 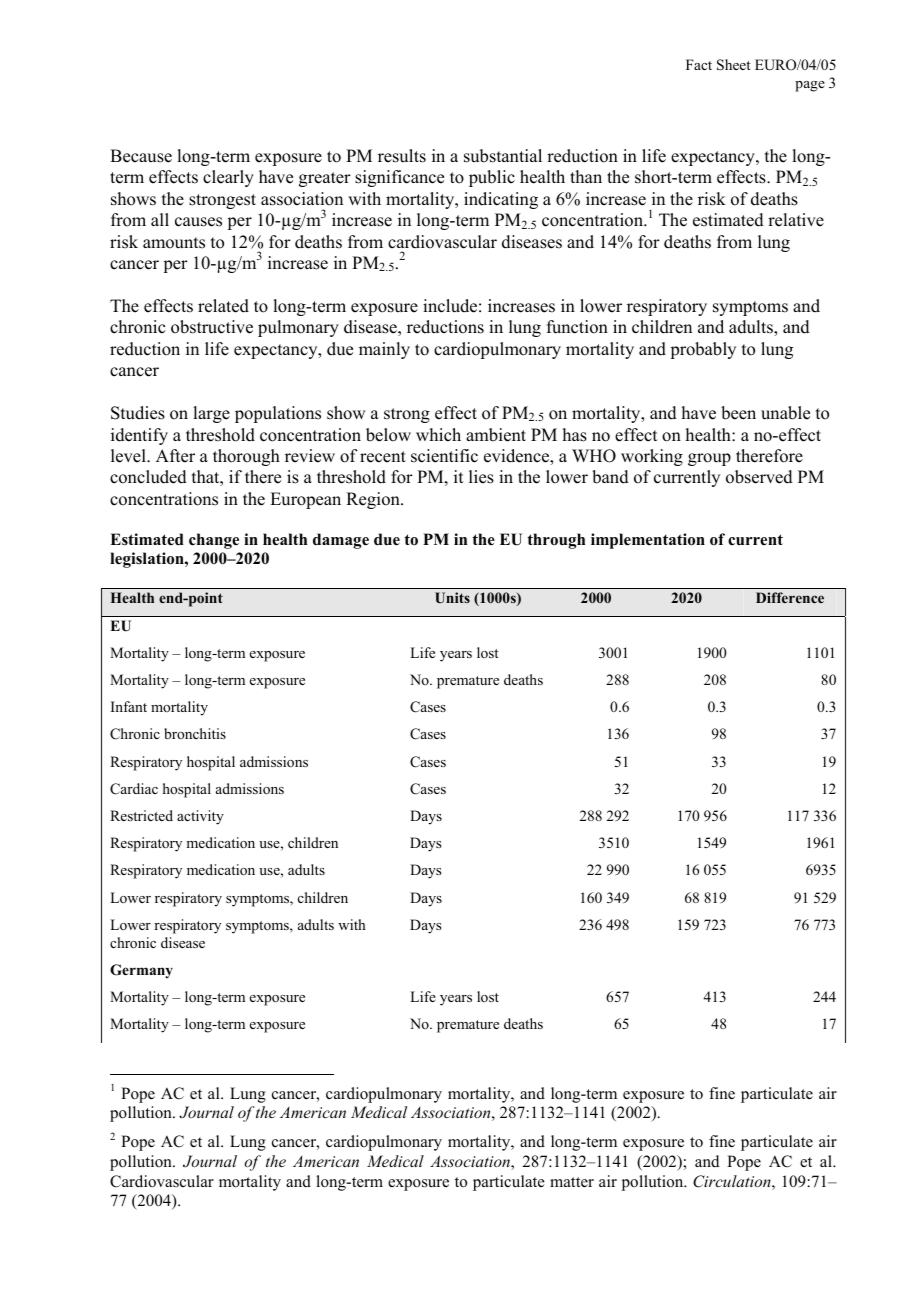 I want to click on Units, so click(x=452, y=597).
